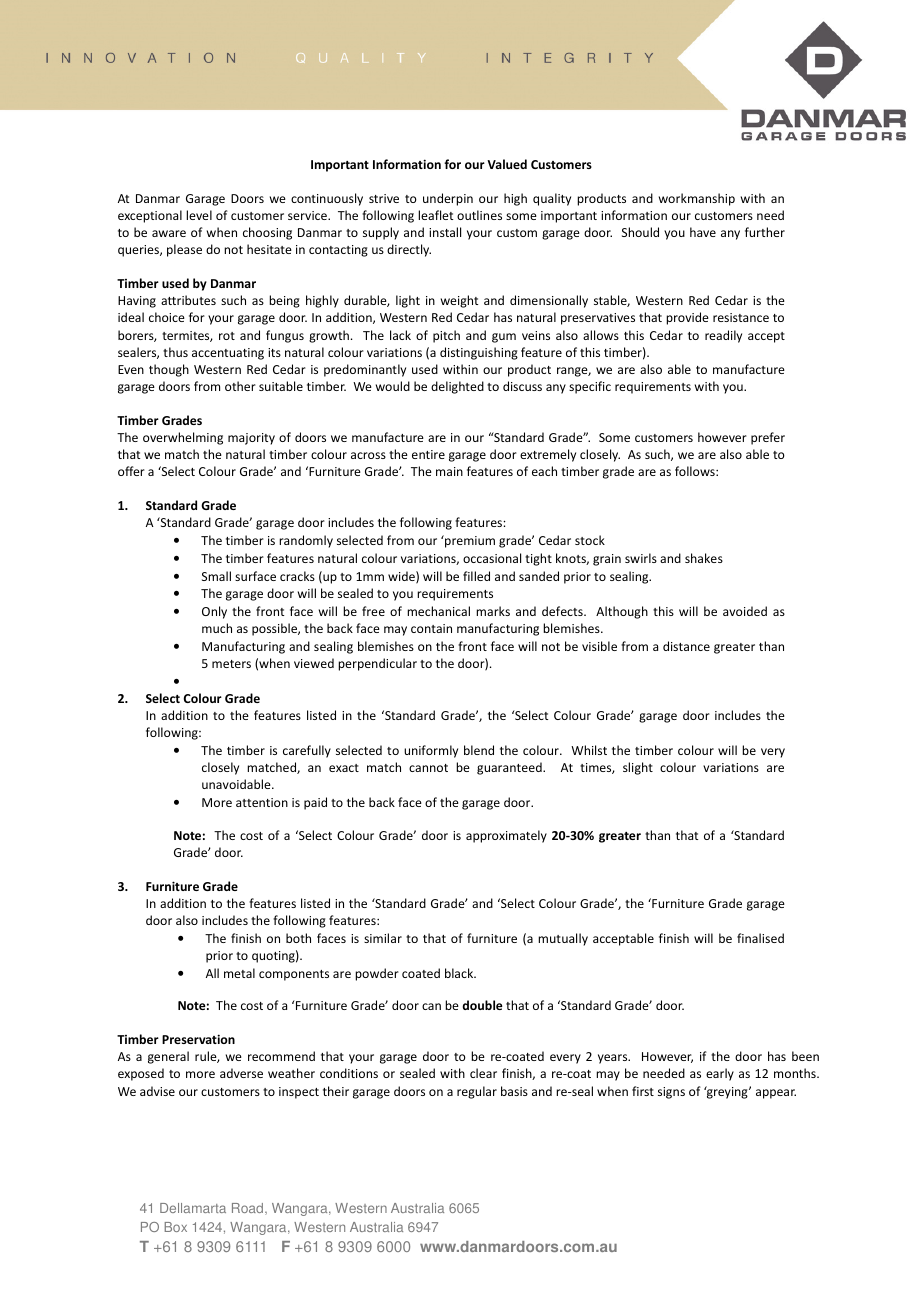 The image size is (924, 1308). Describe the element at coordinates (697, 199) in the image. I see `workmanship` at that location.
